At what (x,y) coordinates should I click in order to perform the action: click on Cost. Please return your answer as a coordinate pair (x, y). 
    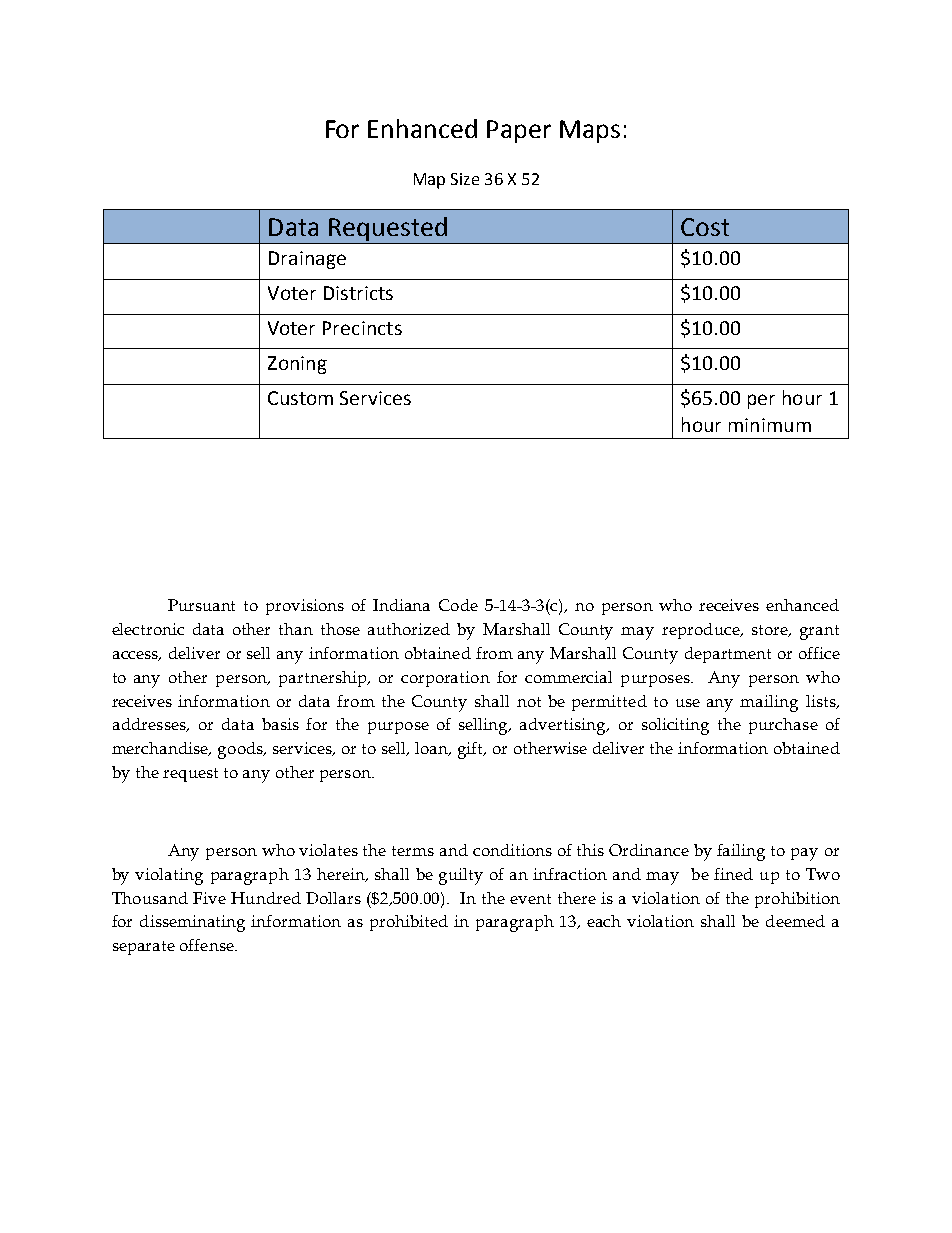
    Looking at the image, I should click on (705, 227).
